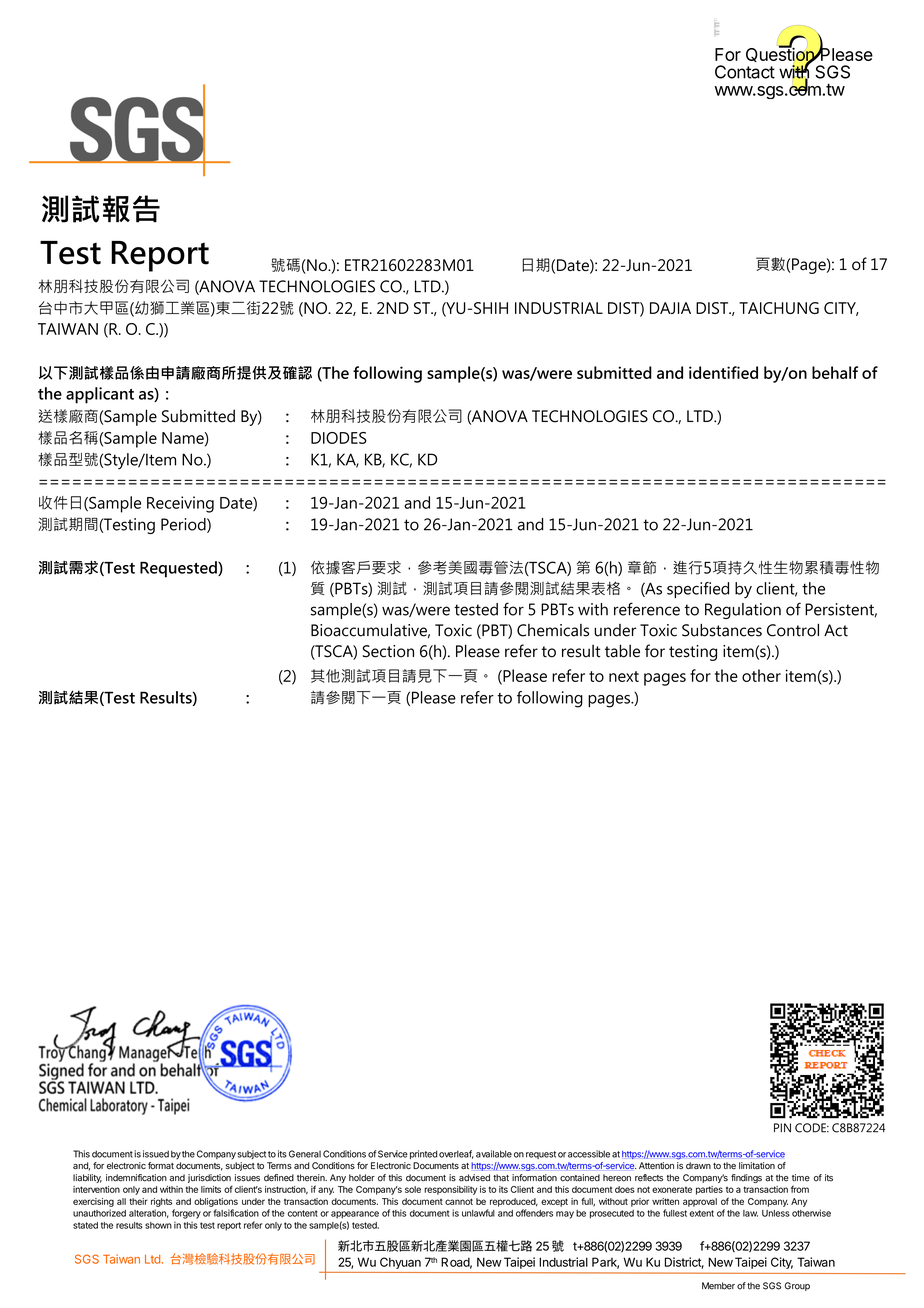 The image size is (924, 1308). What do you see at coordinates (782, 1127) in the screenshot?
I see `PIN` at bounding box center [782, 1127].
